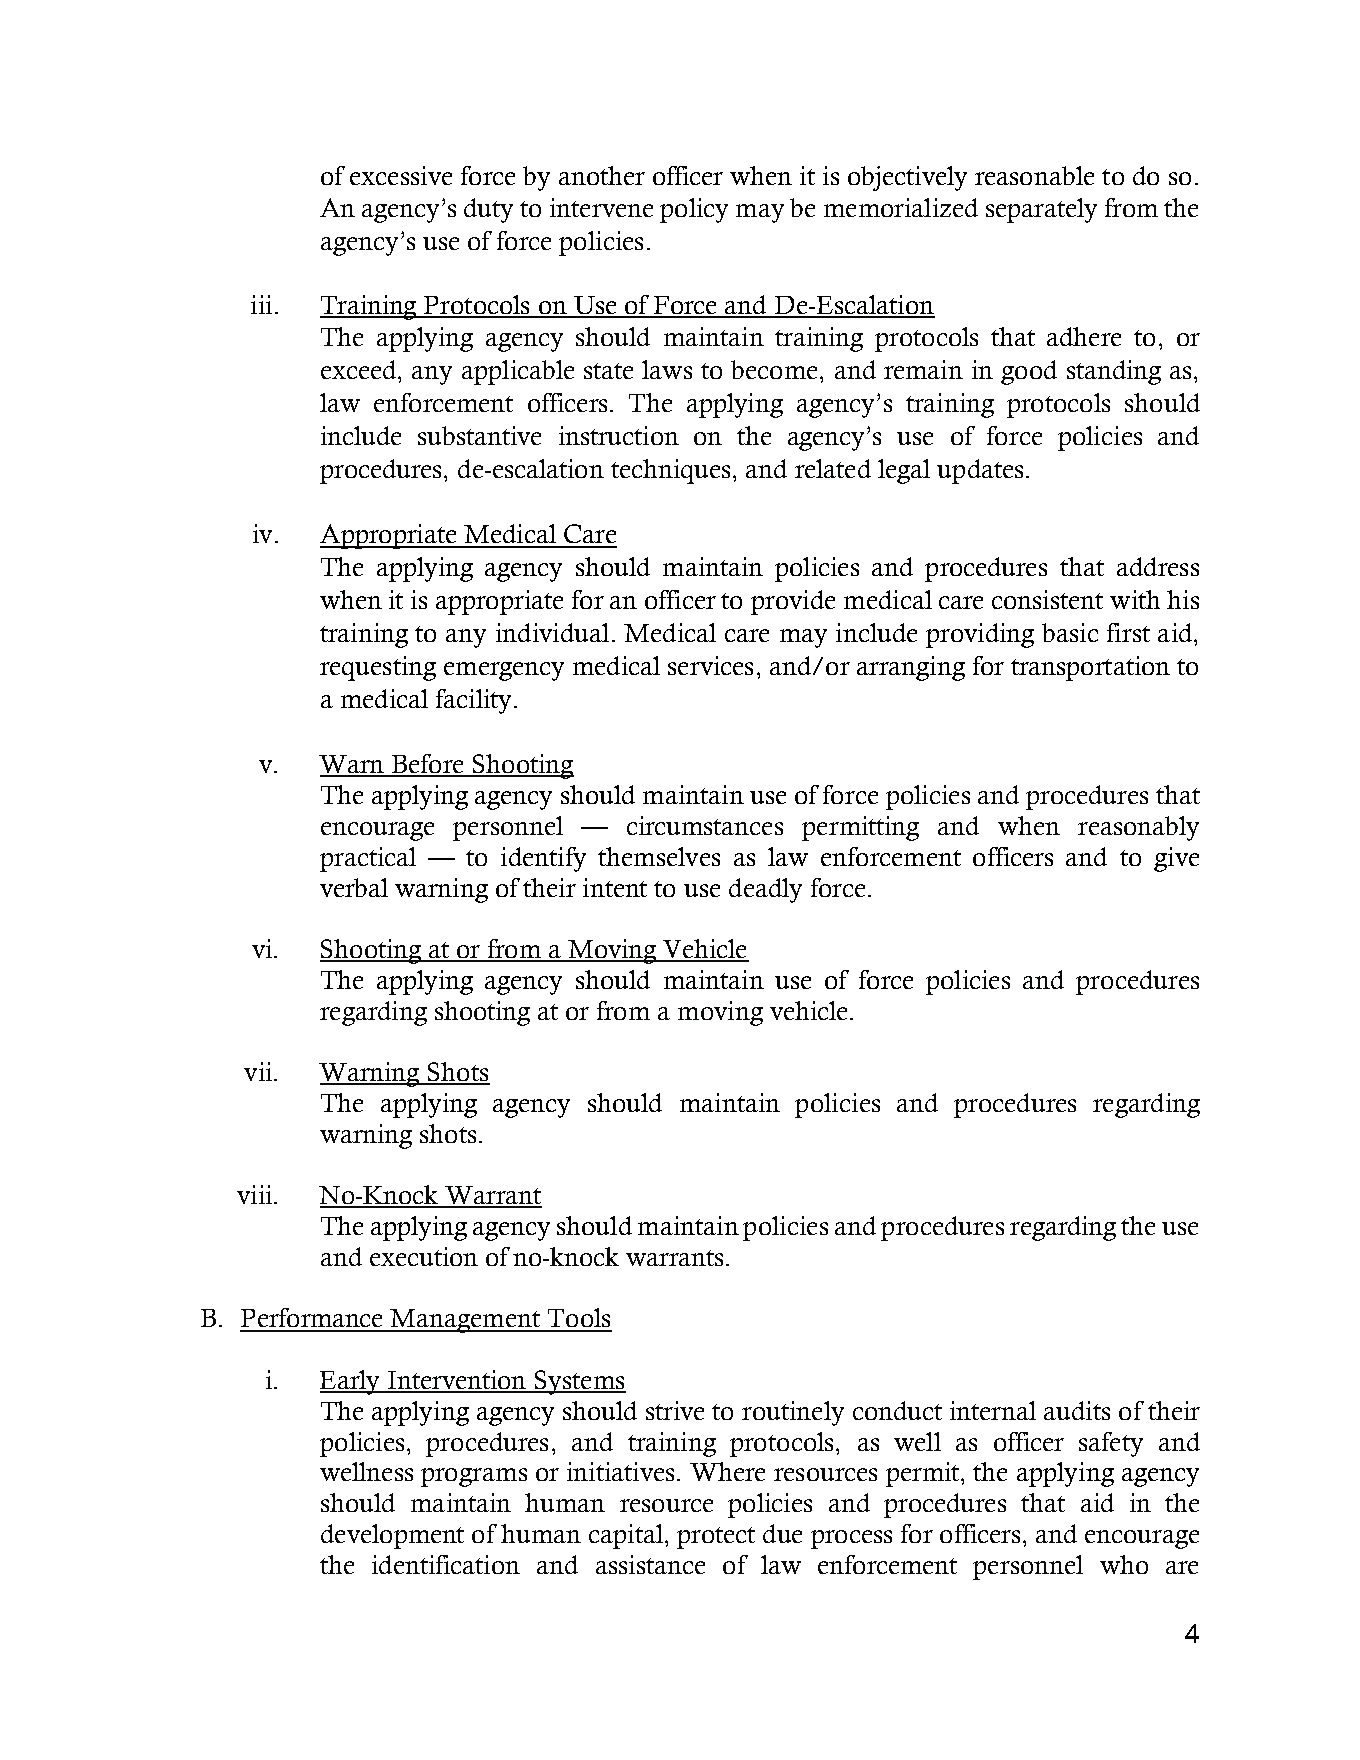  I want to click on audits, so click(1077, 1410).
